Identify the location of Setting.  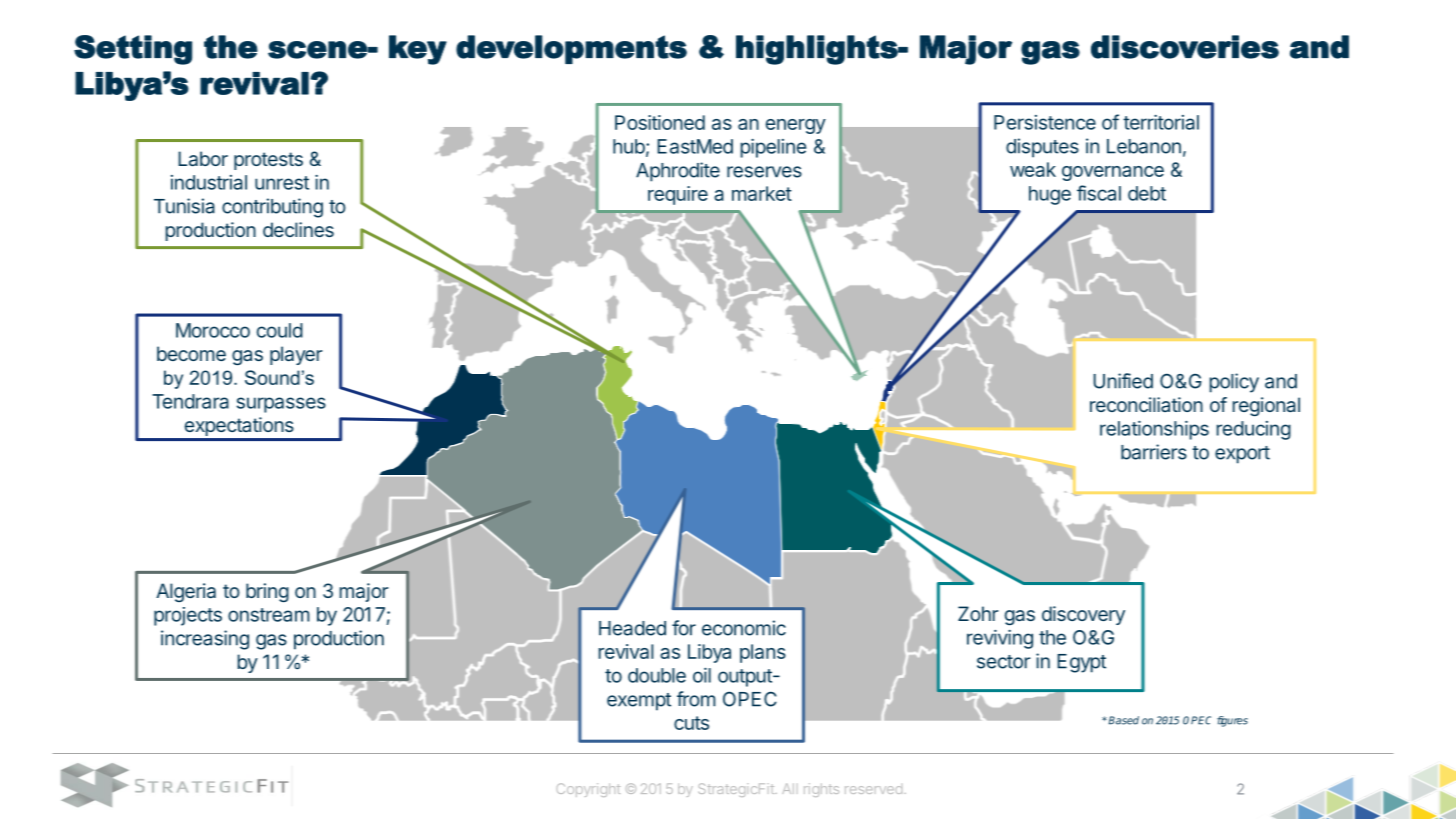
(133, 50).
